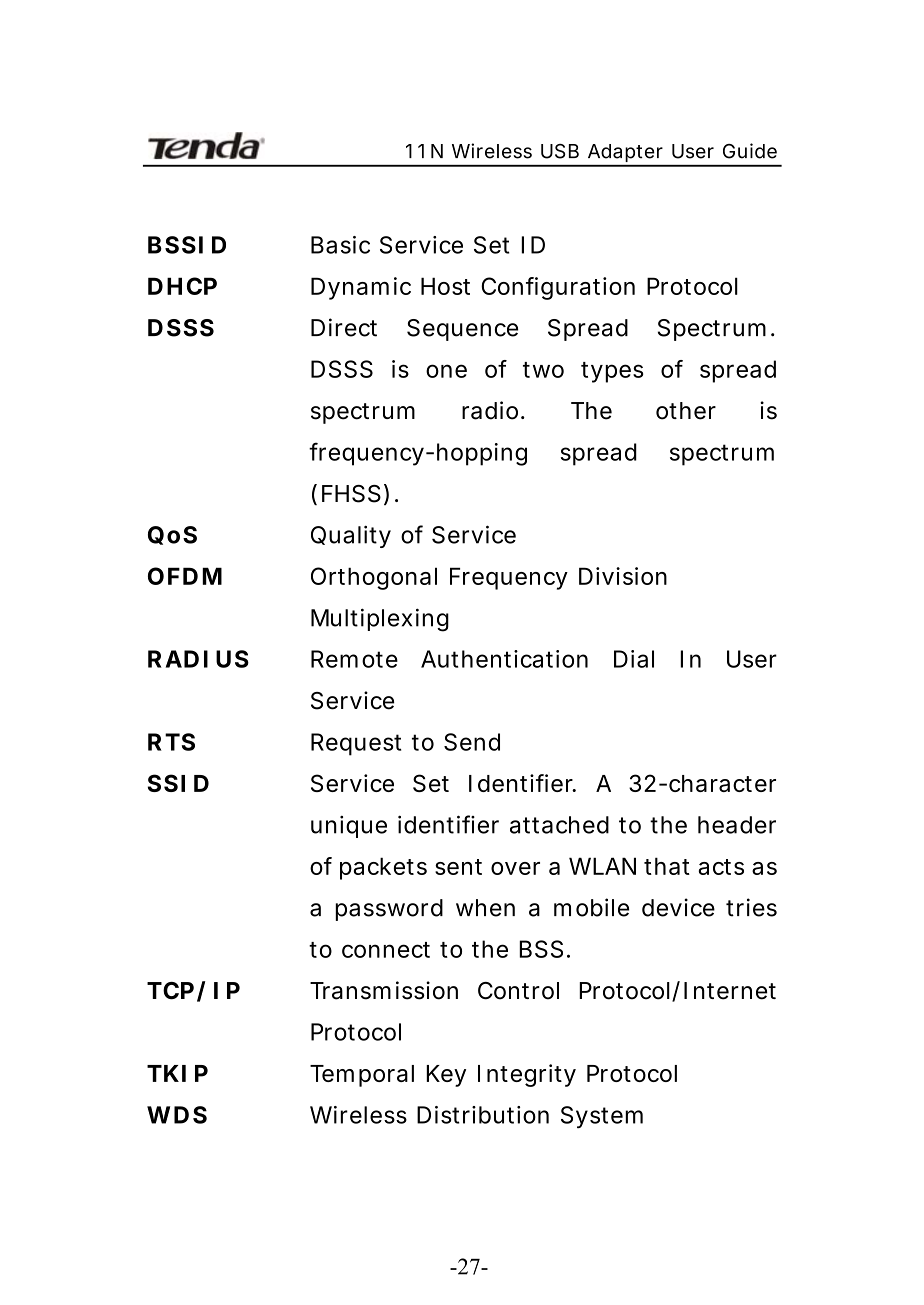 The height and width of the page is (1305, 924). I want to click on Orthogonal, so click(374, 578).
